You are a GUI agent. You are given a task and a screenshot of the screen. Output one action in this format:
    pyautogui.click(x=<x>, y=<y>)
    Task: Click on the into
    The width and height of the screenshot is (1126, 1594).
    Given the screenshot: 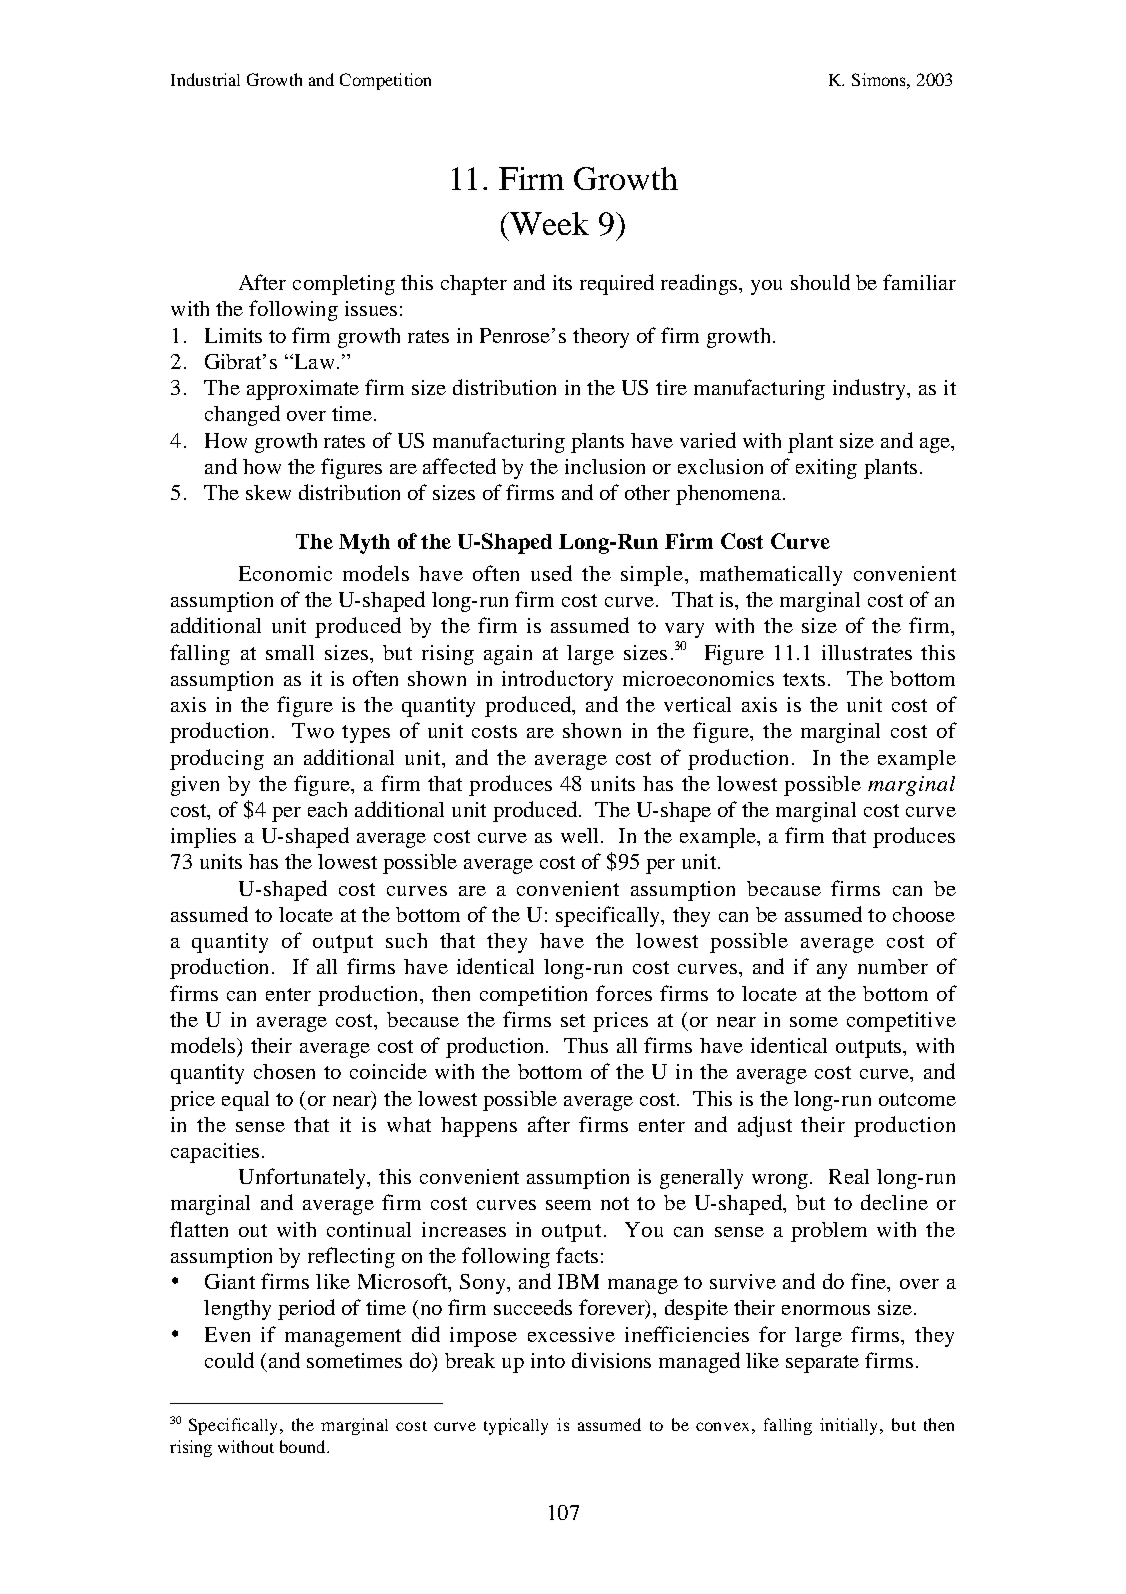 What is the action you would take?
    pyautogui.click(x=548, y=1360)
